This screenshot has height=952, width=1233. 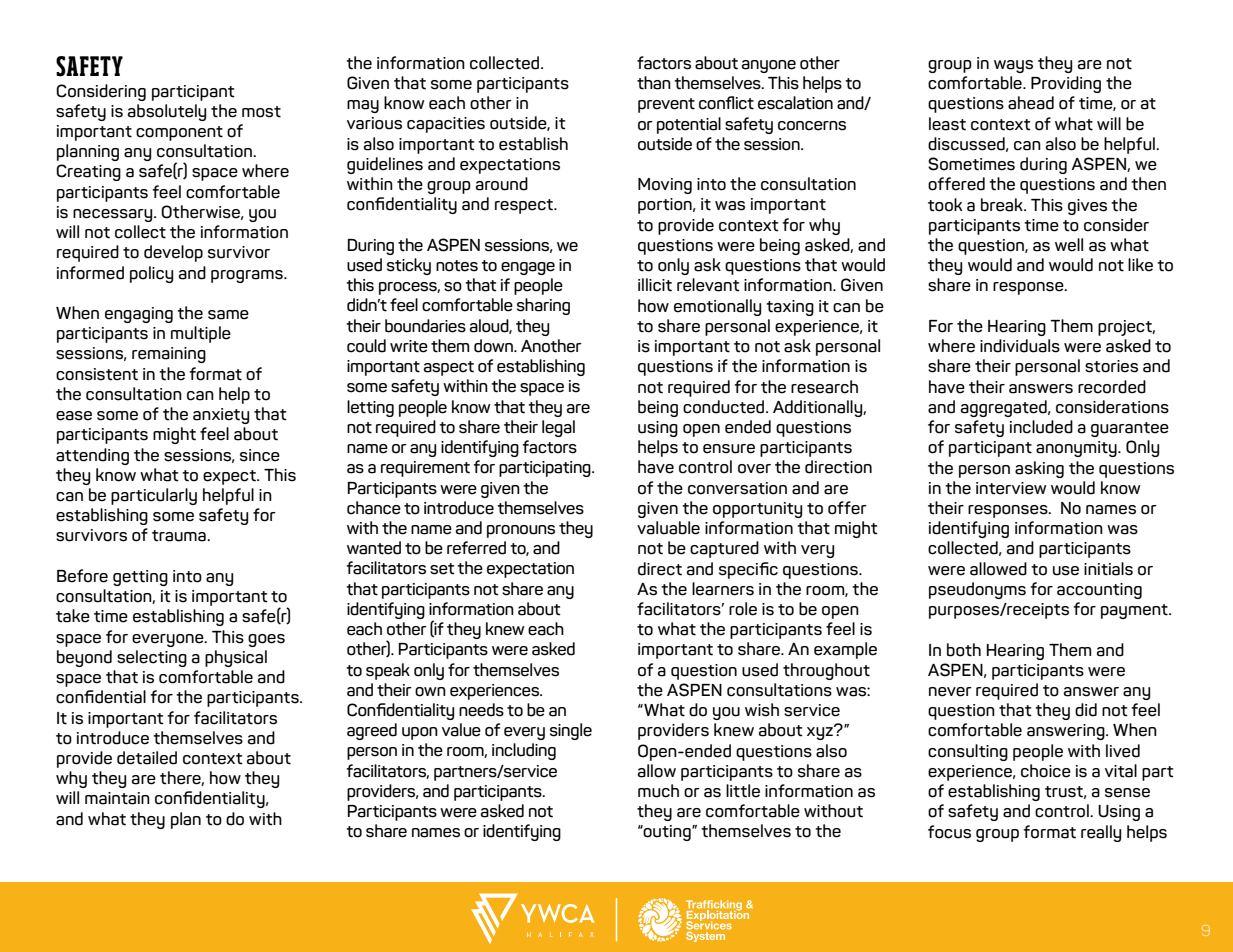 What do you see at coordinates (266, 640) in the screenshot?
I see `goes` at bounding box center [266, 640].
